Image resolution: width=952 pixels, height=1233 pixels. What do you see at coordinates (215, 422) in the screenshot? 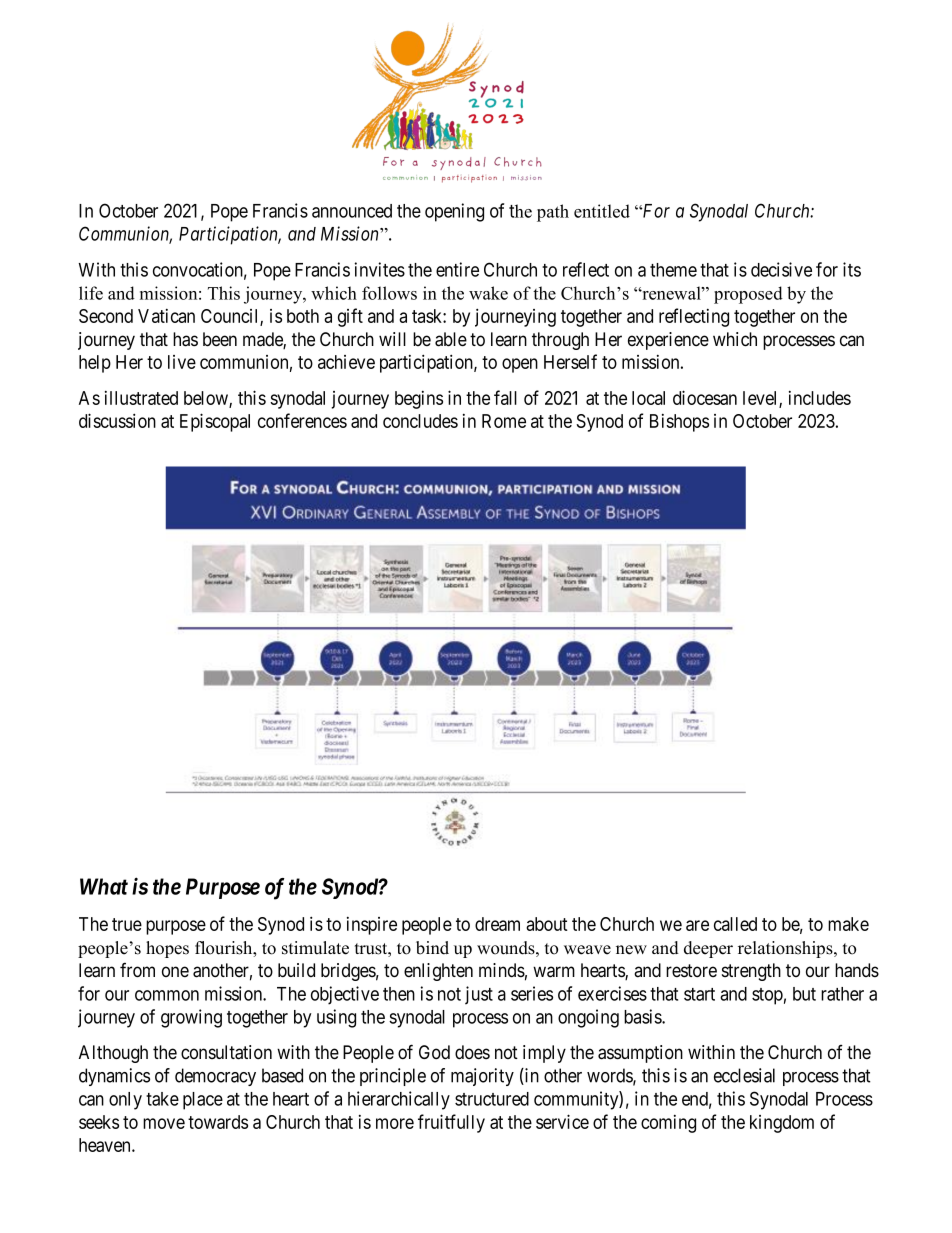
I see `Episcopal` at bounding box center [215, 422].
